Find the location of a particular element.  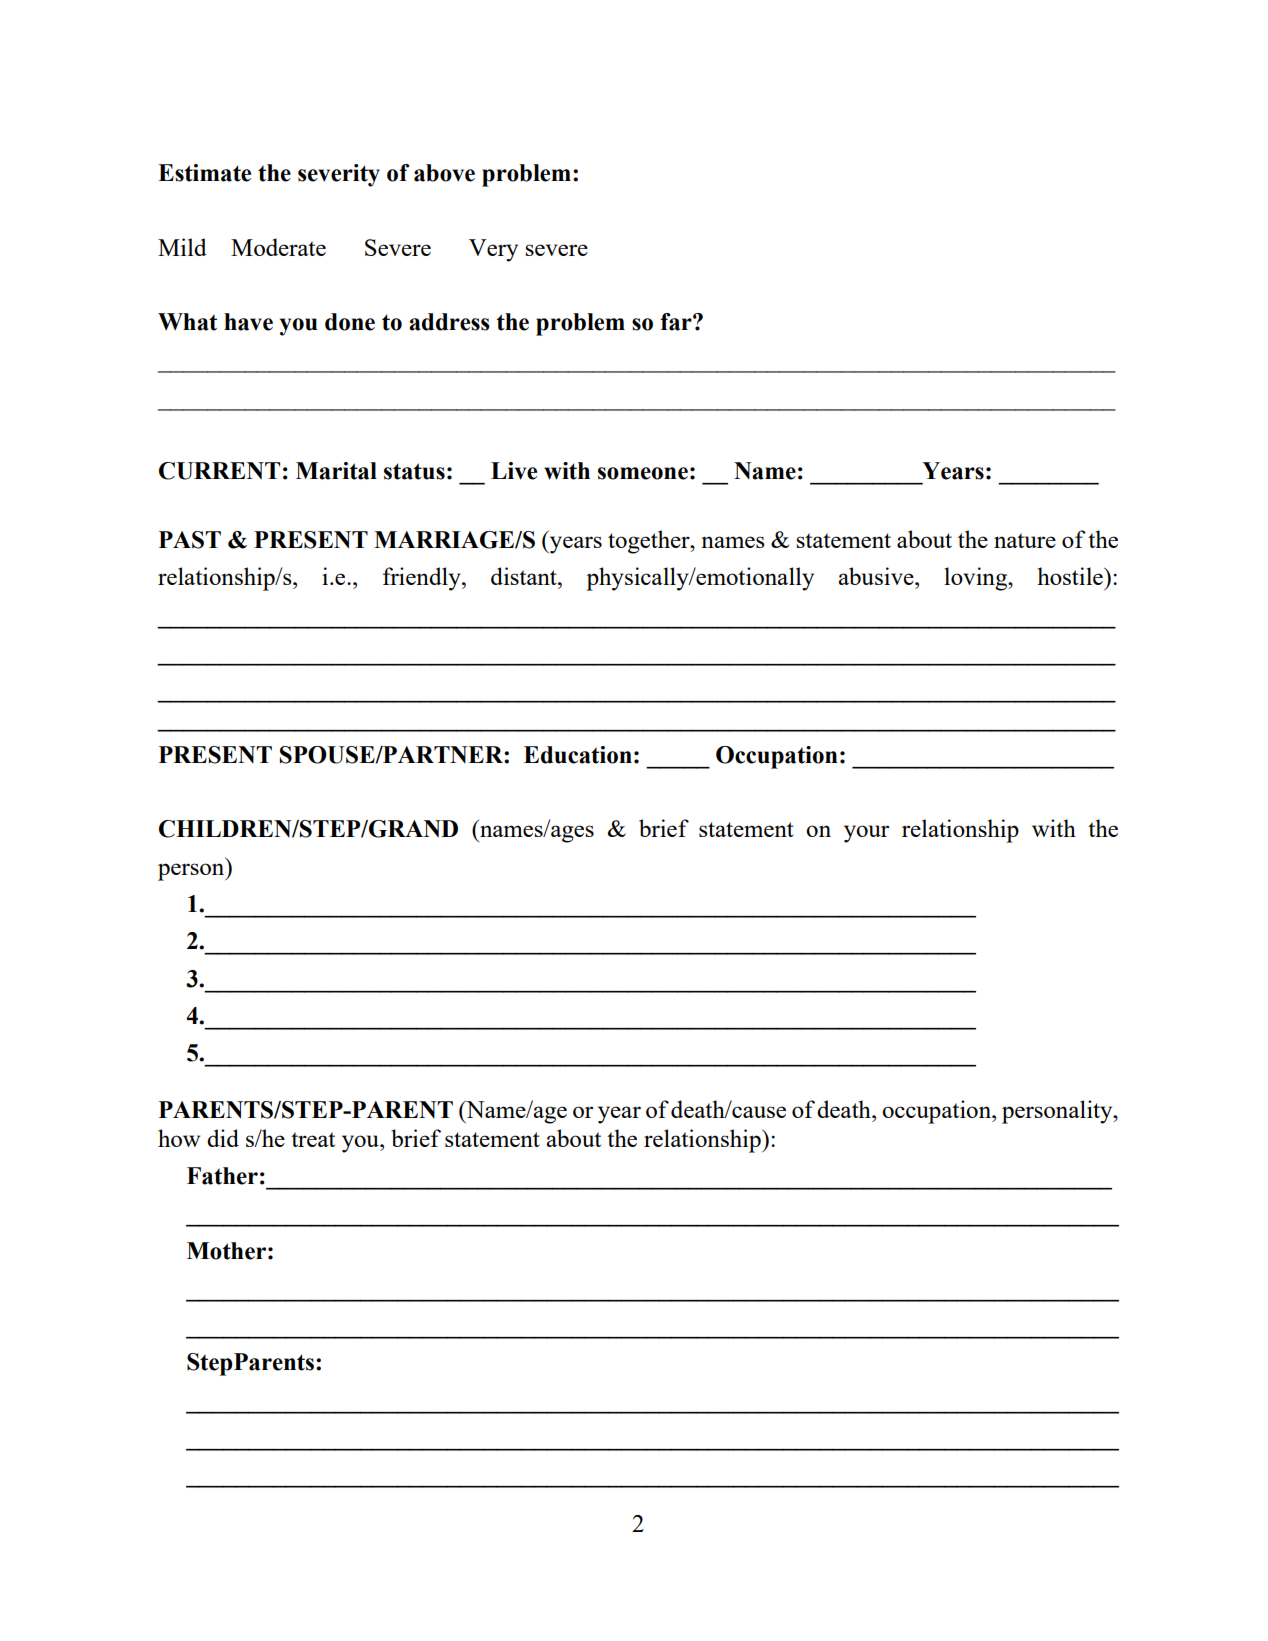

distant is located at coordinates (525, 576).
